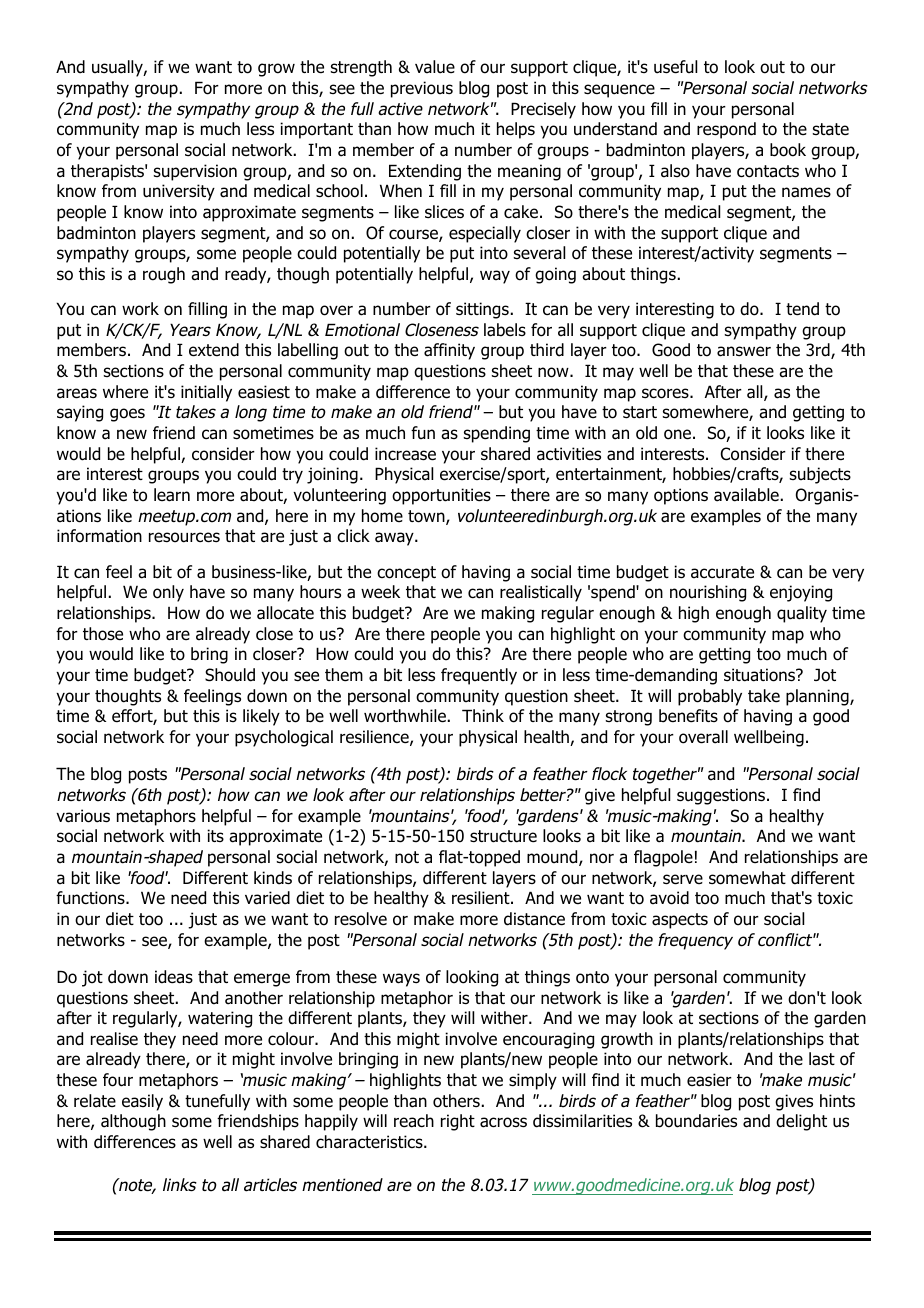  I want to click on previous, so click(422, 89).
